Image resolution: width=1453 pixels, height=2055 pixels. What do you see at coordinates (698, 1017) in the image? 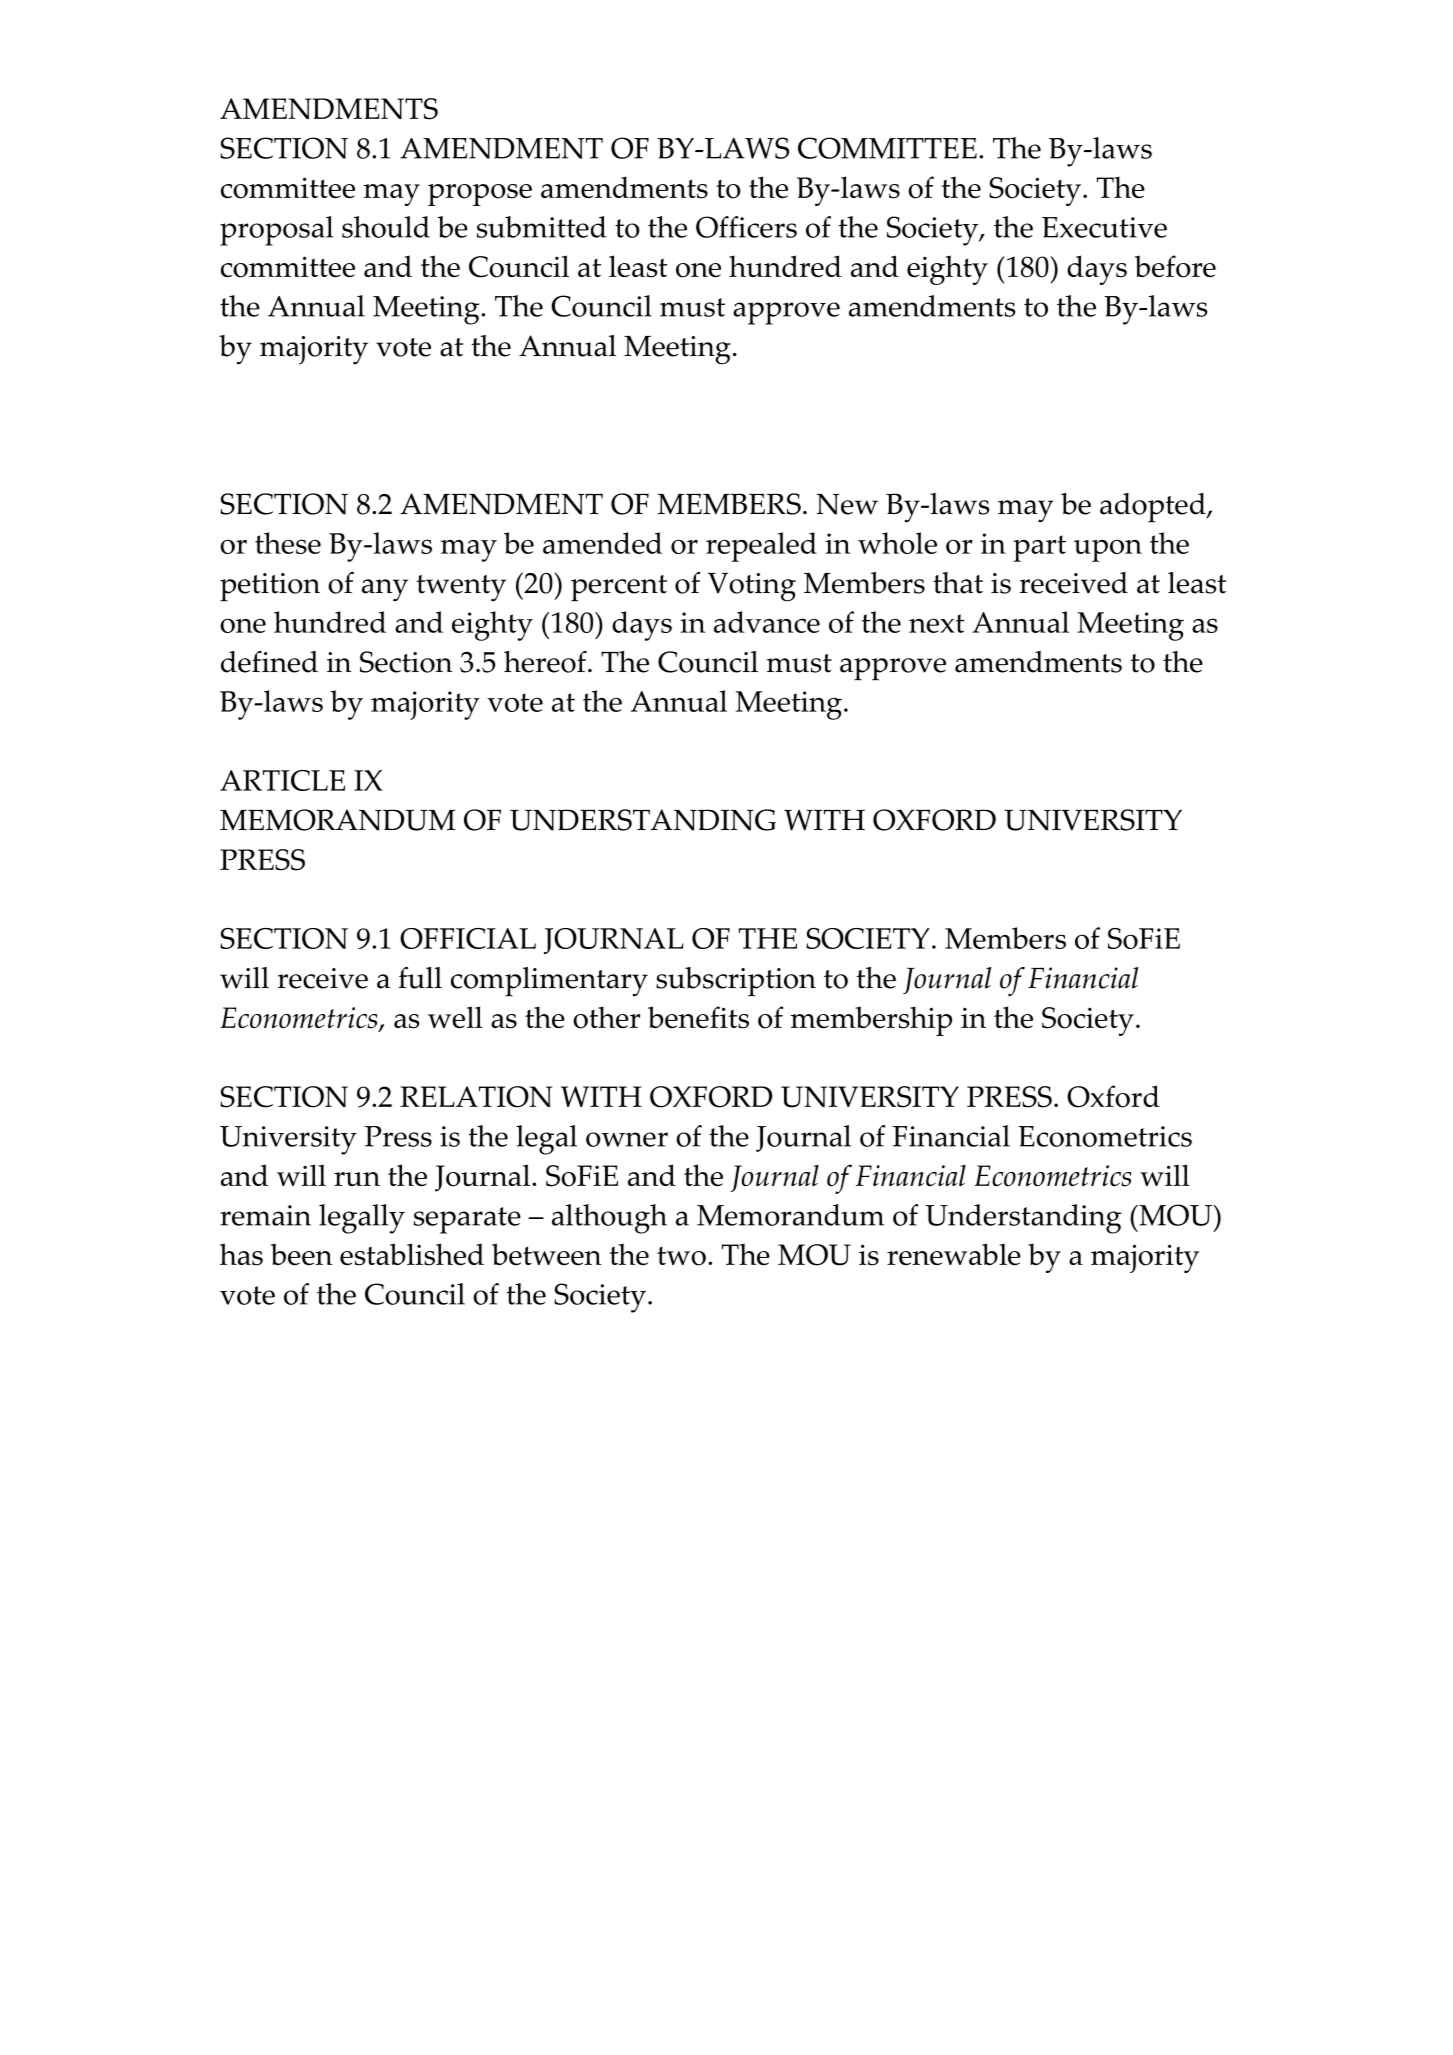
I see `benefits` at bounding box center [698, 1017].
